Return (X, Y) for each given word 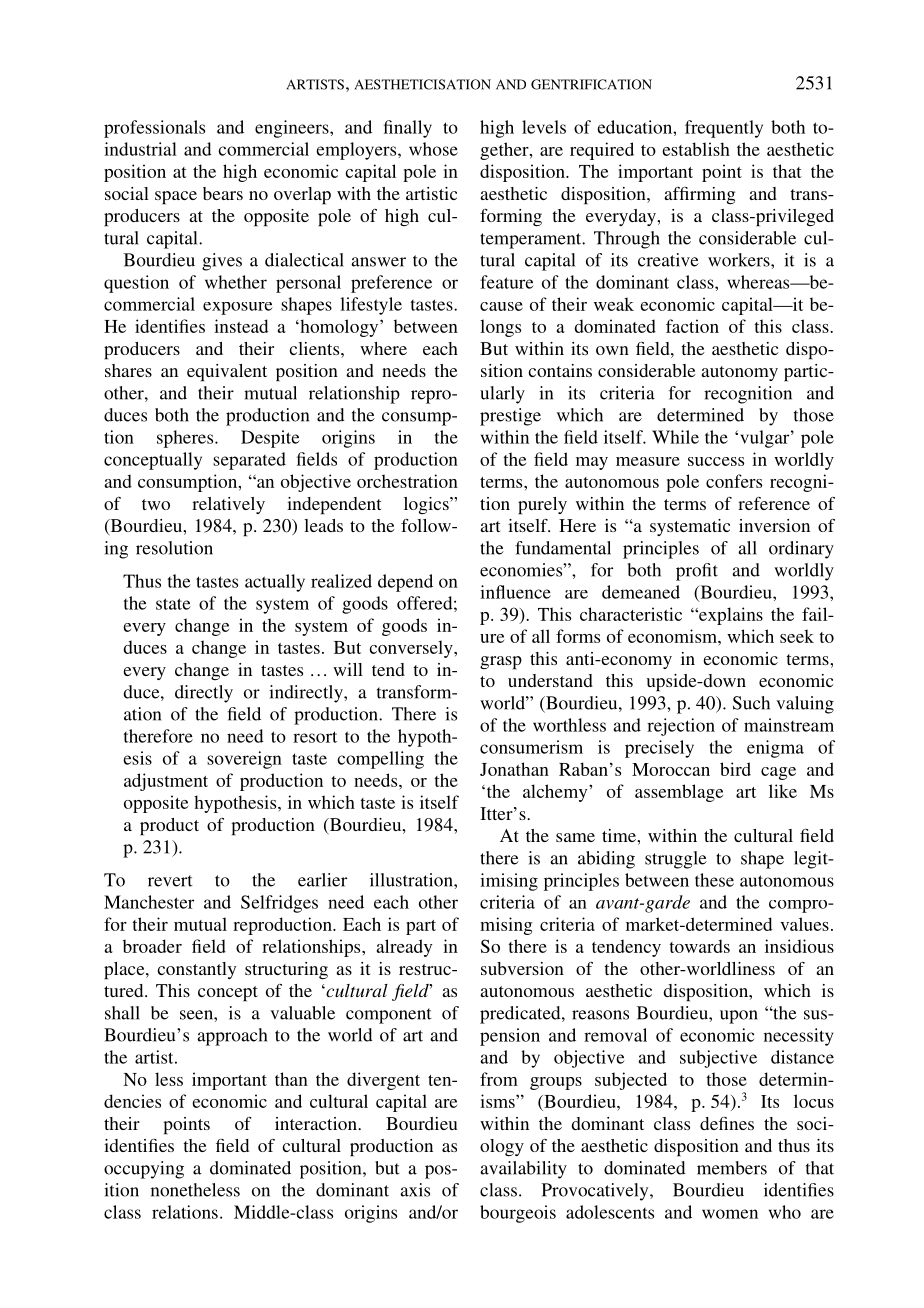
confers (734, 481)
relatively (228, 505)
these (714, 880)
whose (433, 149)
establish (696, 149)
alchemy (556, 793)
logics (427, 505)
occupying (144, 1170)
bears (223, 193)
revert (170, 881)
